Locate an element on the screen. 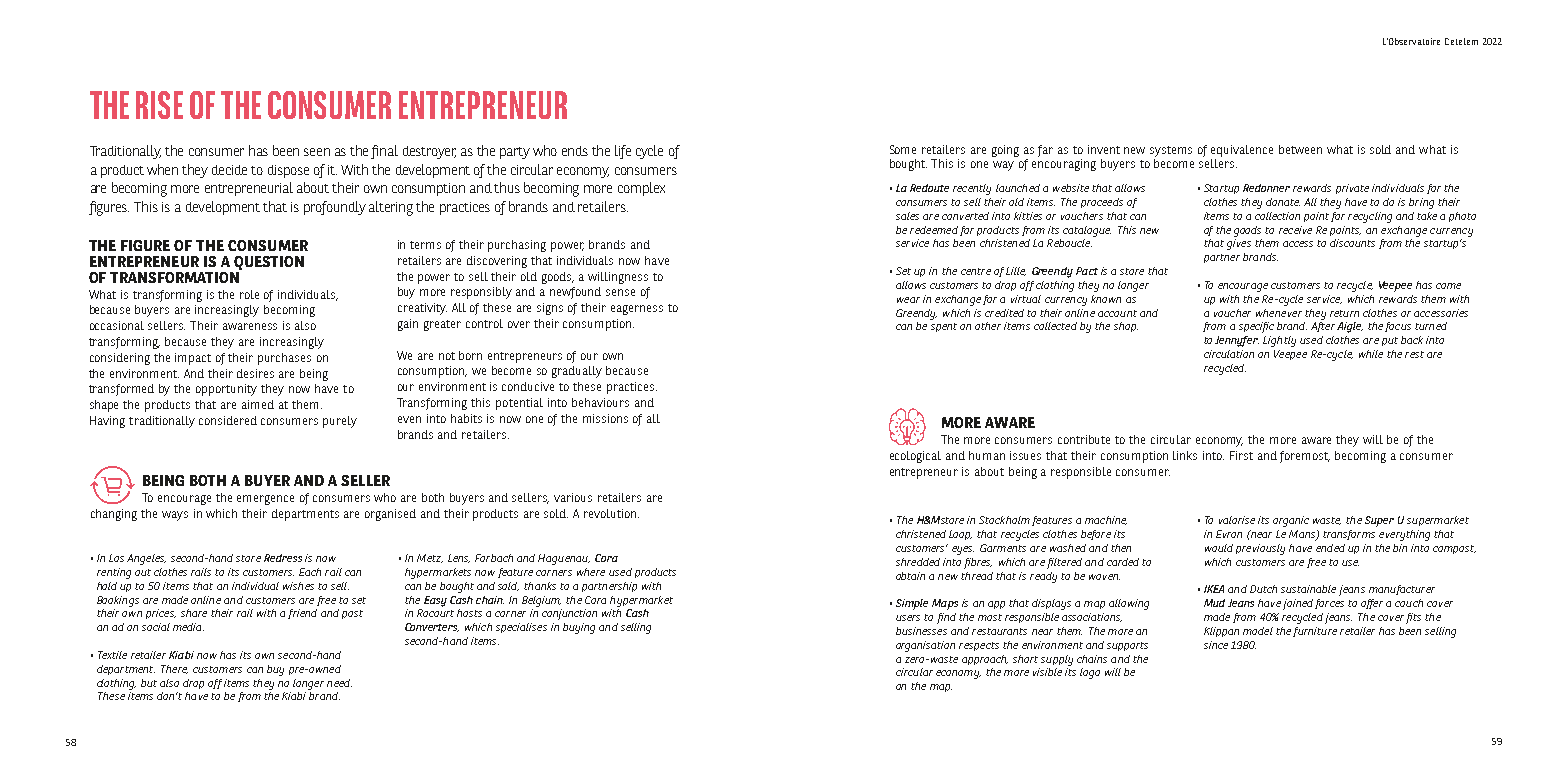 This screenshot has width=1568, height=784. organisation is located at coordinates (925, 646).
